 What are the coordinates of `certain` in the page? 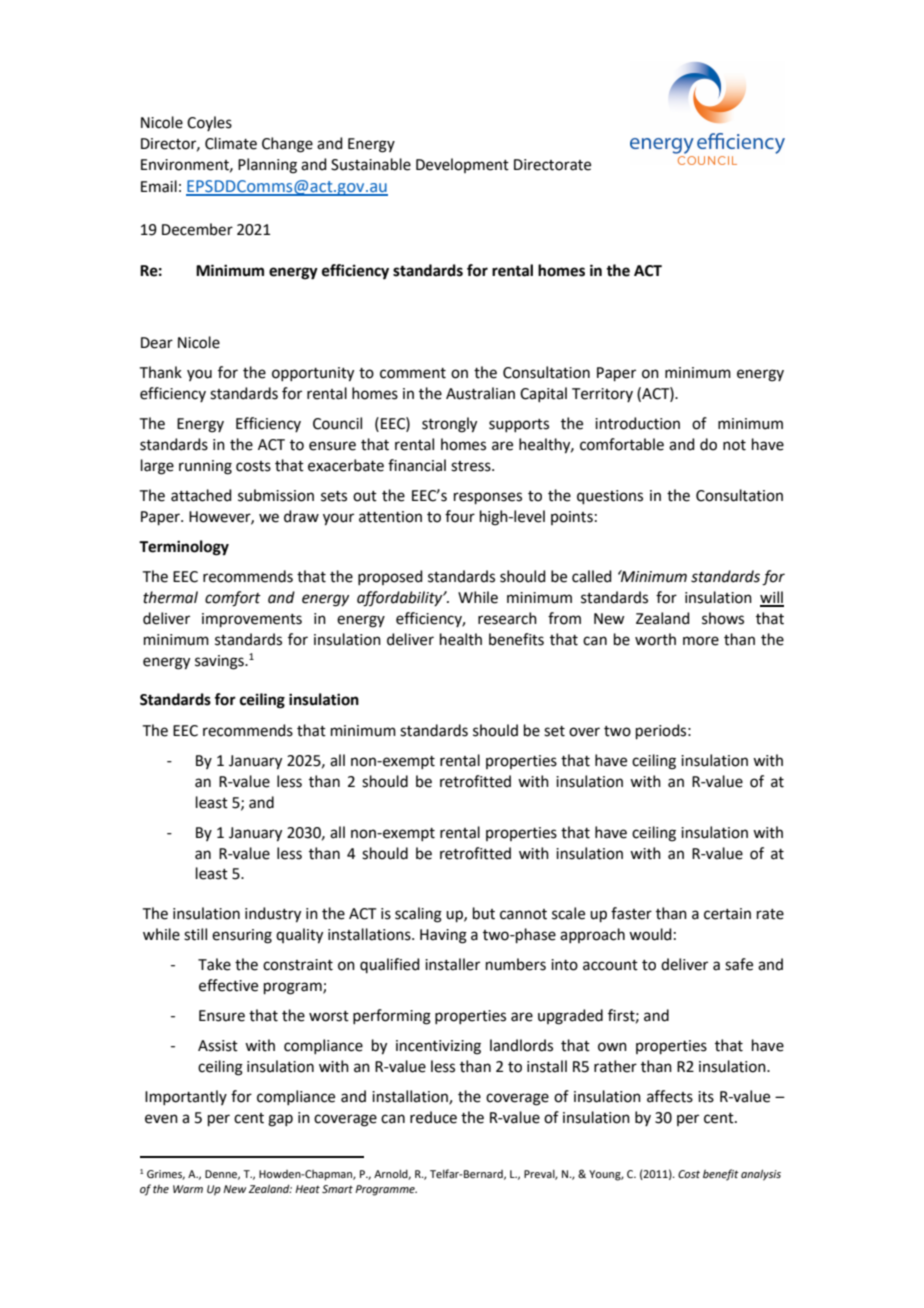 It's located at (727, 914).
